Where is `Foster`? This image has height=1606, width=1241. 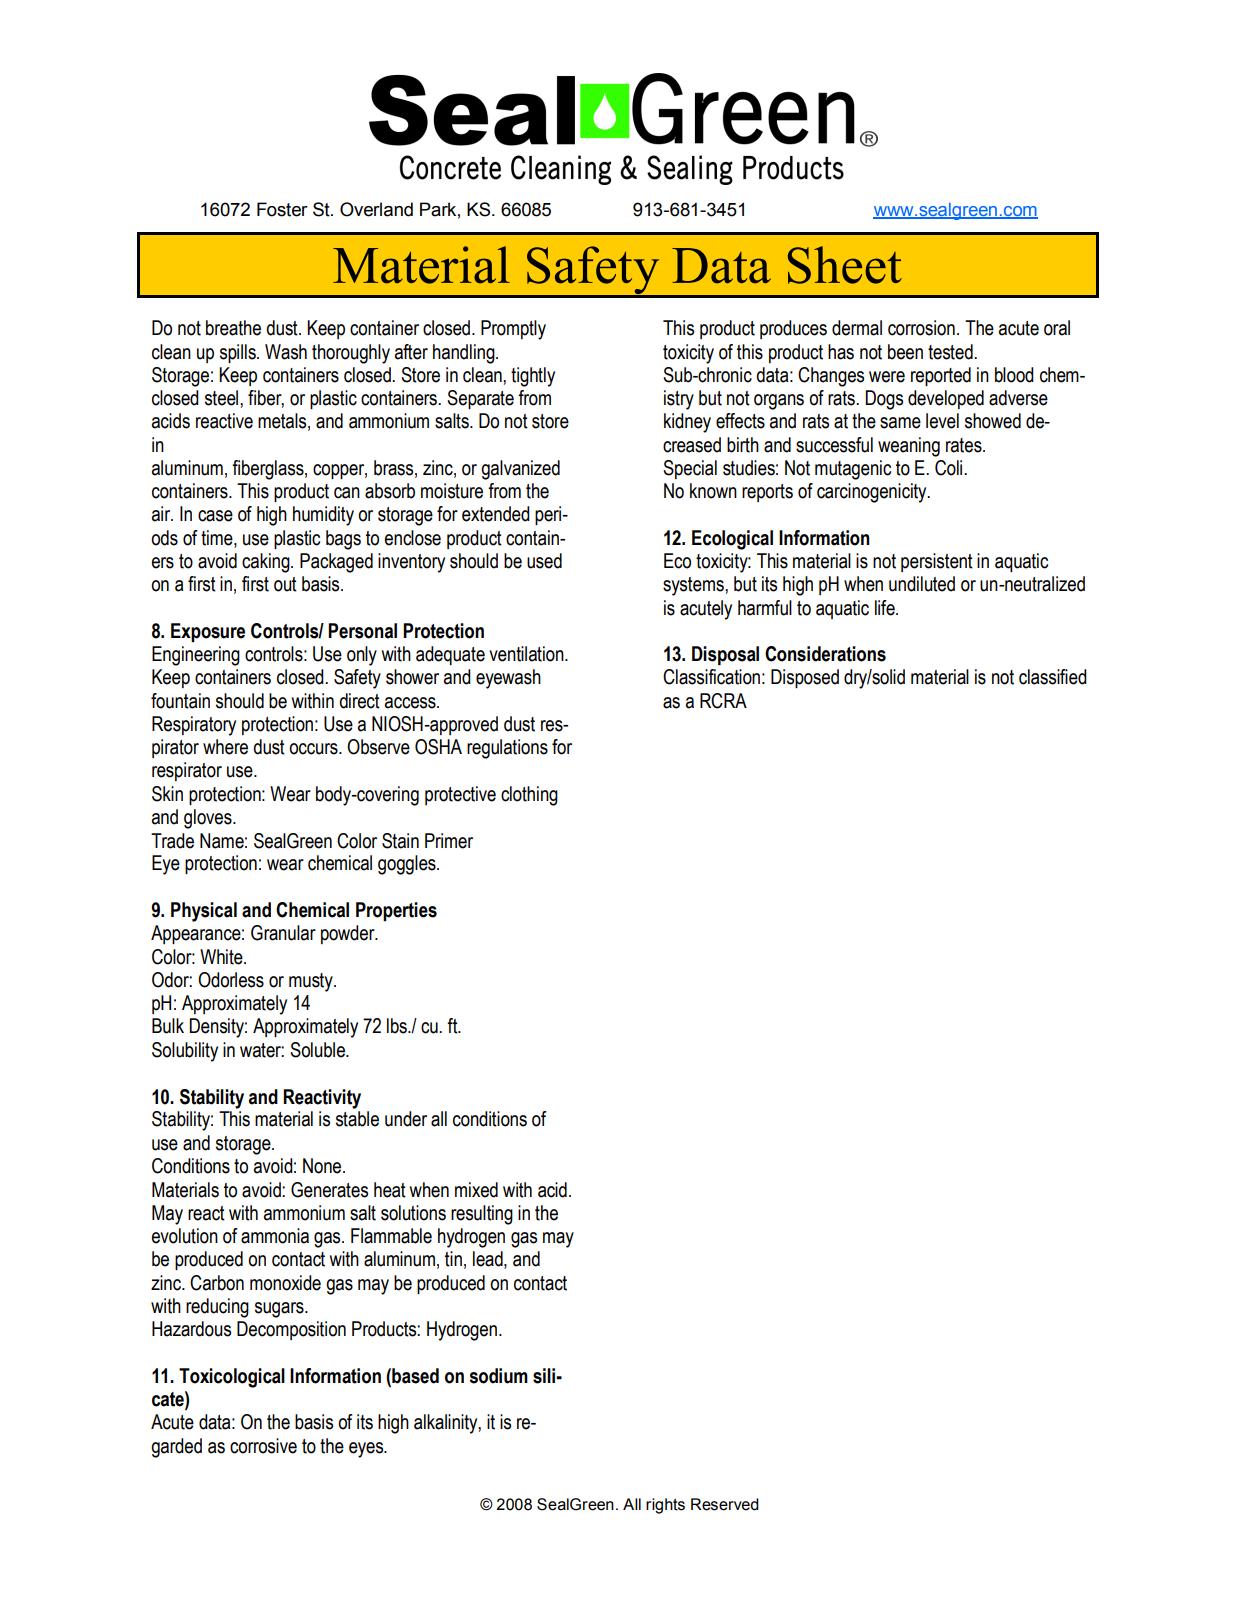 Foster is located at coordinates (282, 209).
